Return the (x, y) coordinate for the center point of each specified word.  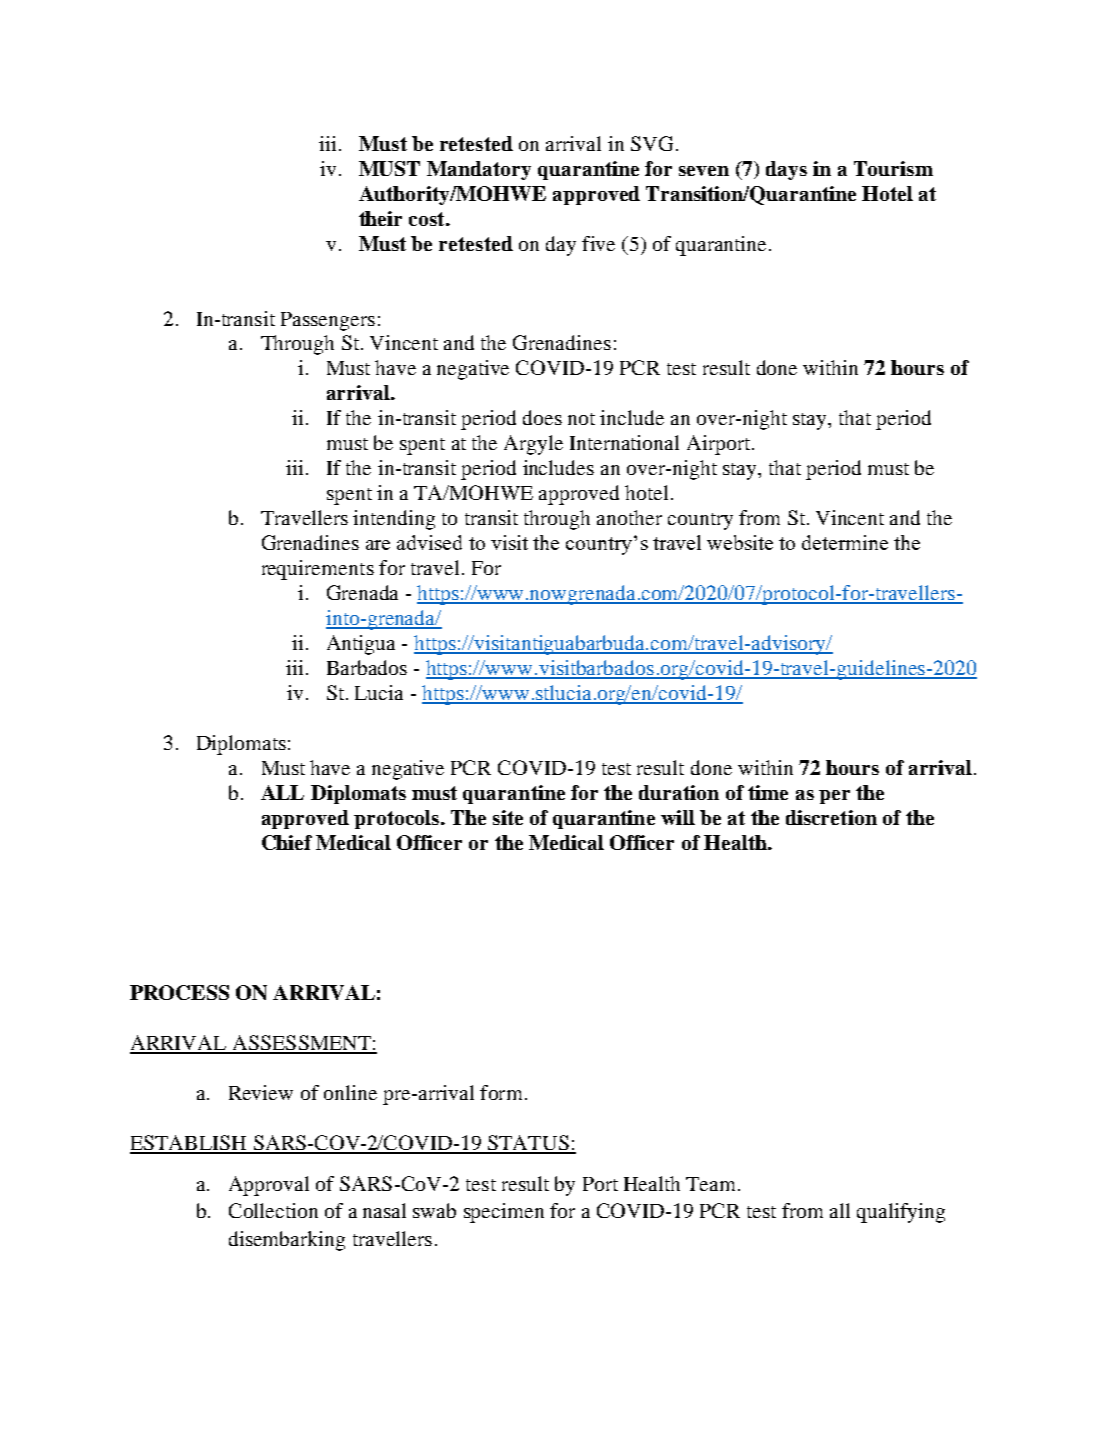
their (380, 218)
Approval (269, 1186)
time (768, 792)
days (786, 170)
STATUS (528, 1144)
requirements (318, 570)
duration (679, 792)
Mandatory (479, 170)
